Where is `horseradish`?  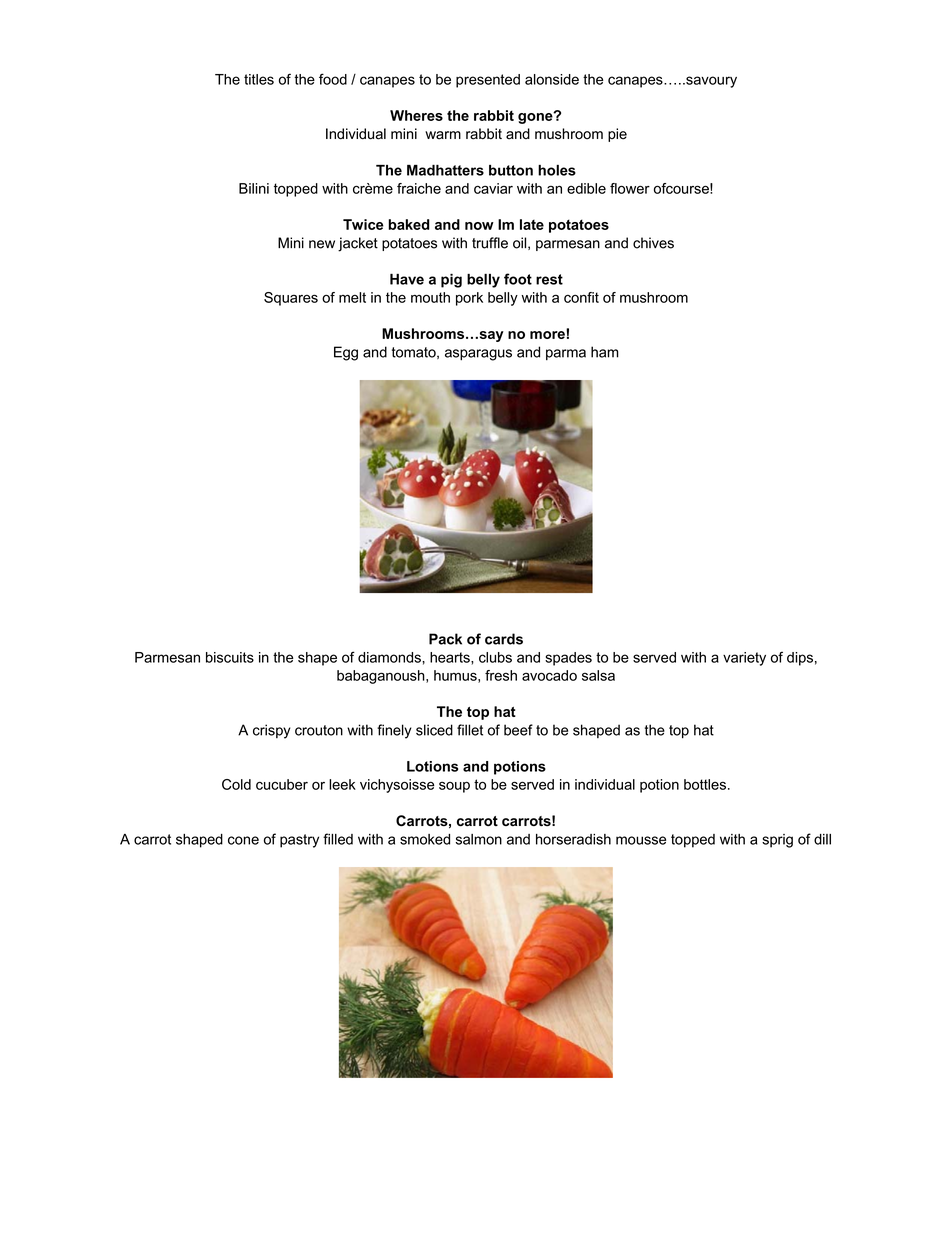
horseradish is located at coordinates (573, 839).
